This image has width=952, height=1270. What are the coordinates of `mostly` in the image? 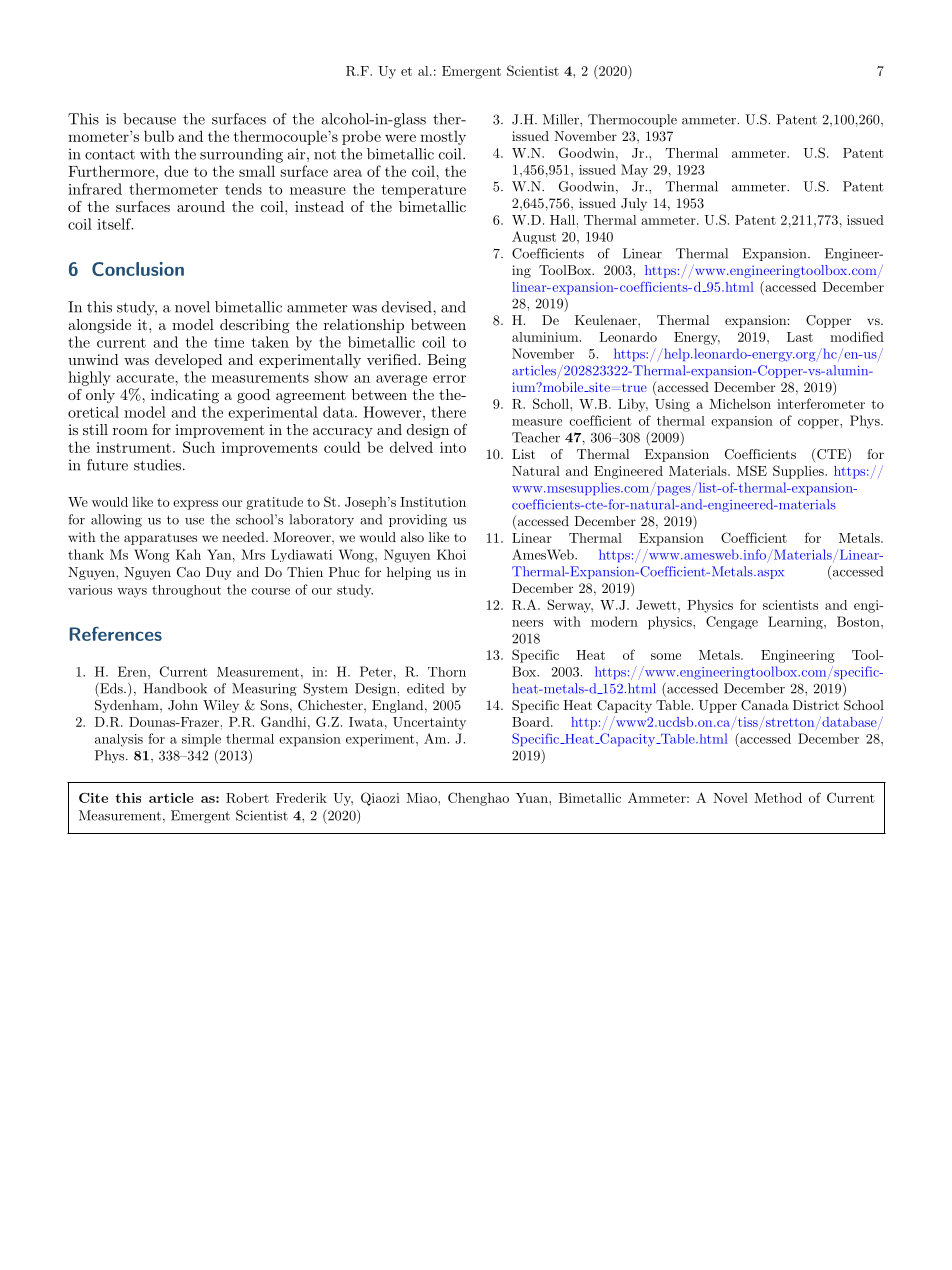 It's located at (443, 137).
